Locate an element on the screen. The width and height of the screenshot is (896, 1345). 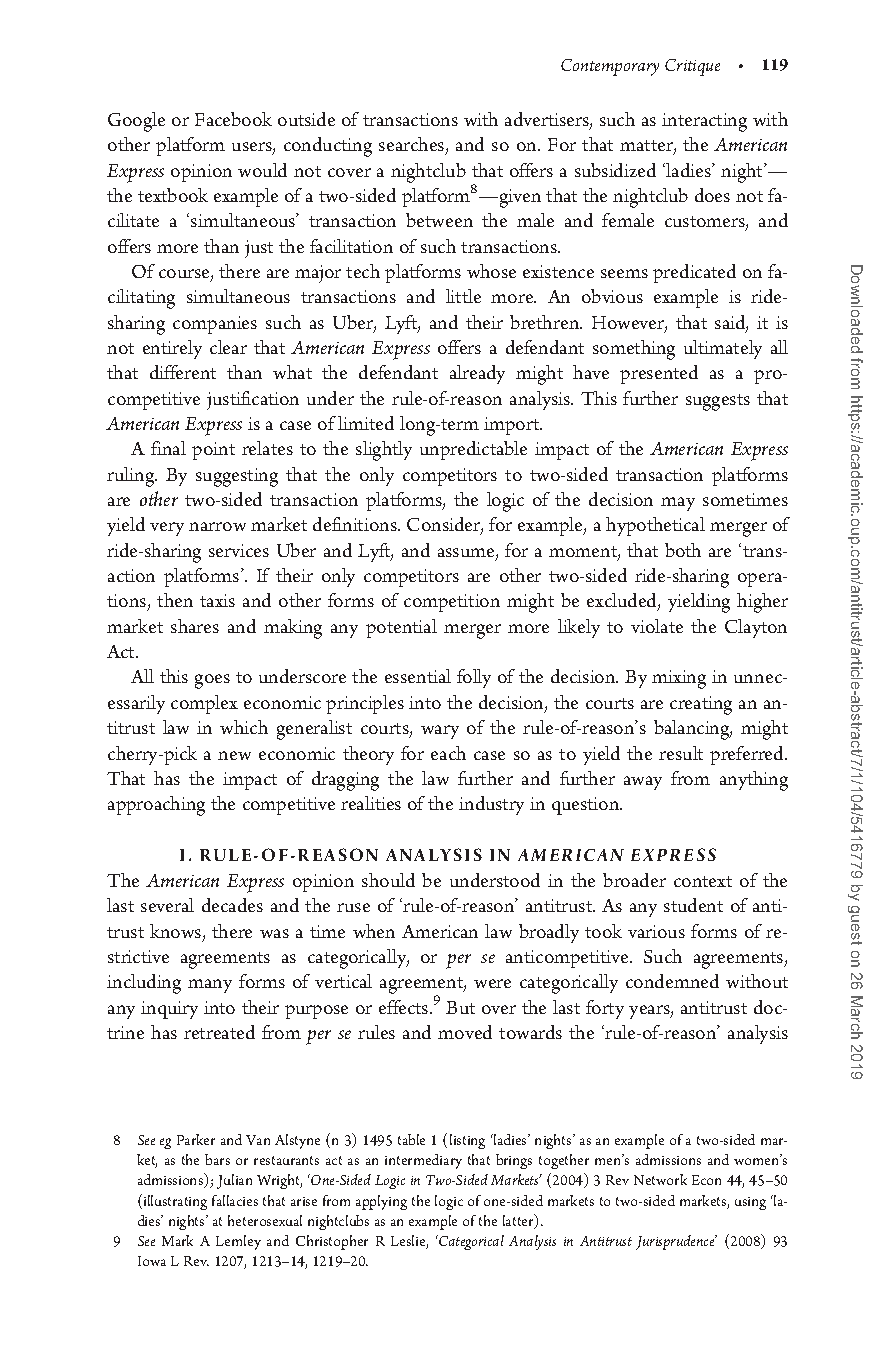
new is located at coordinates (234, 755).
